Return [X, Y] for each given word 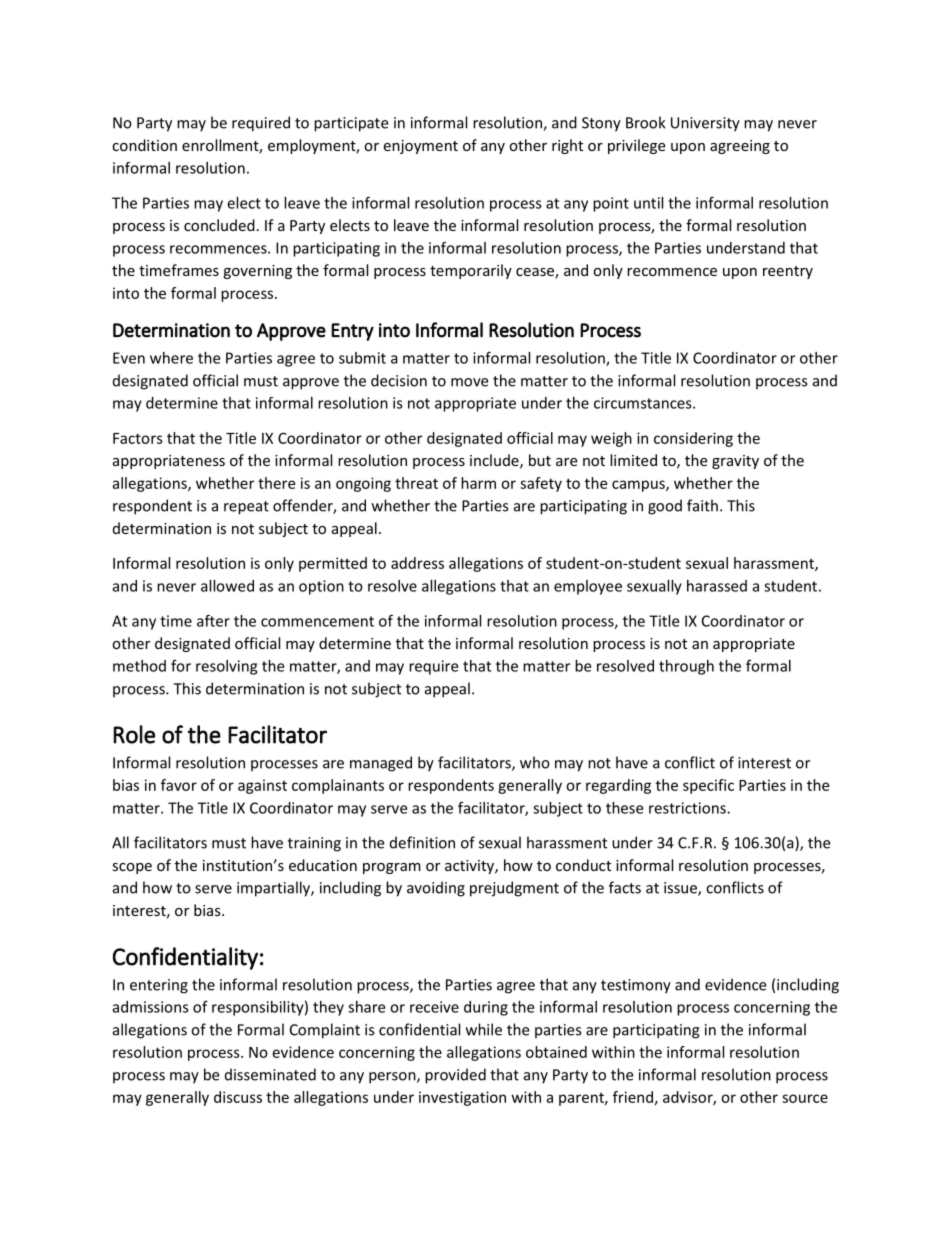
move [469, 382]
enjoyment [420, 147]
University [705, 124]
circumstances [644, 403]
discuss [238, 1097]
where [171, 358]
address [417, 563]
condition [144, 145]
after [213, 620]
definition [422, 842]
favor [179, 785]
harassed [717, 586]
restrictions [688, 808]
